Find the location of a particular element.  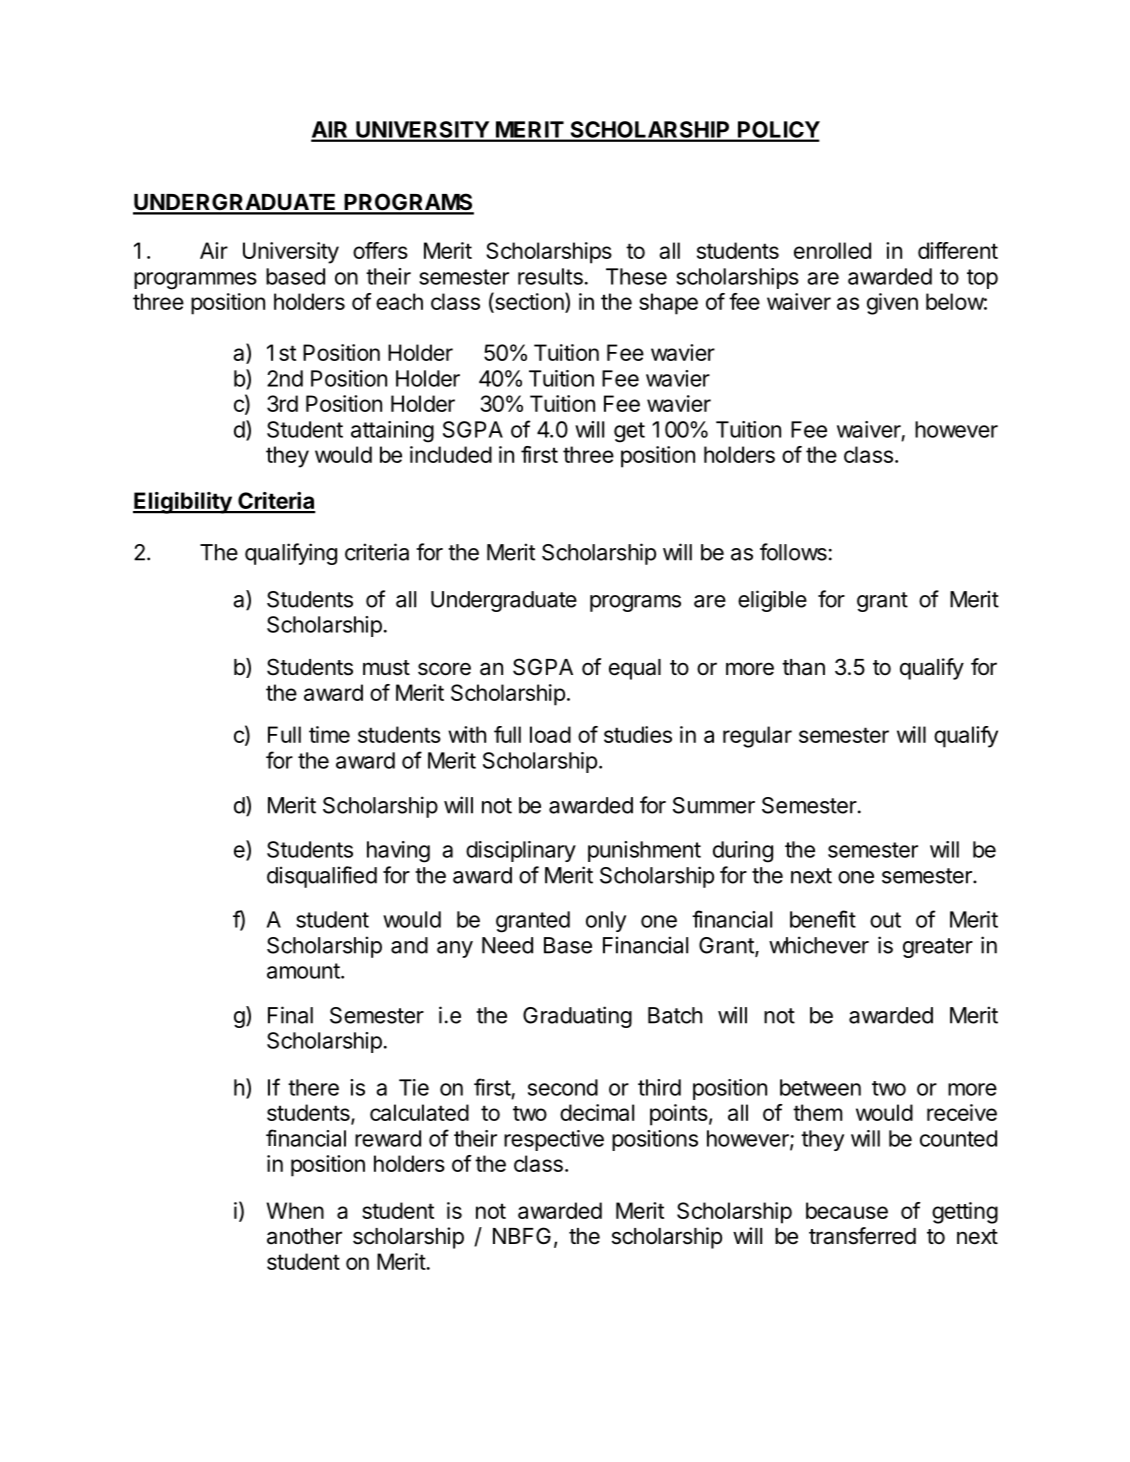

follows is located at coordinates (793, 552).
